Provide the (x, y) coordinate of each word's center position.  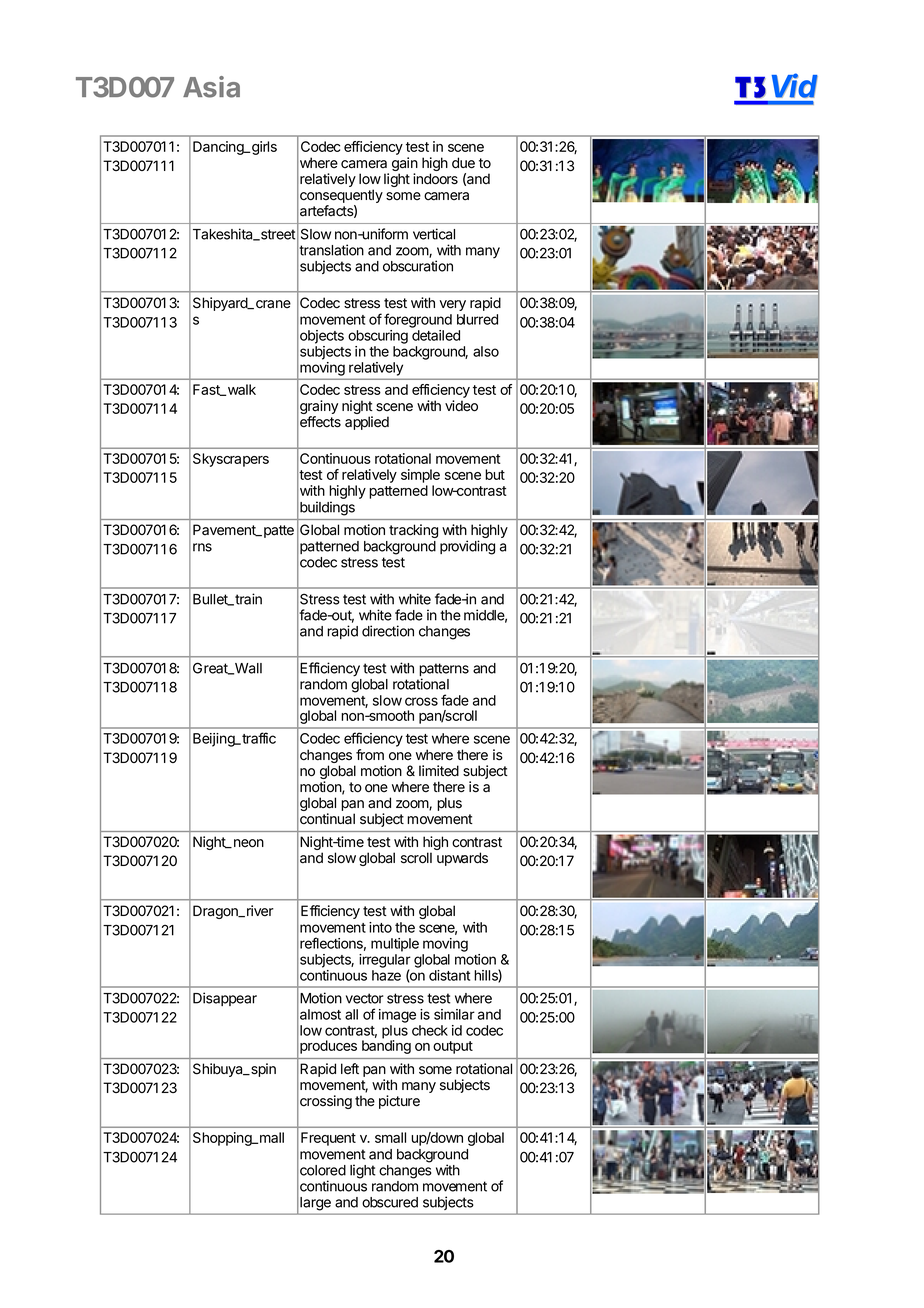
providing (467, 547)
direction (388, 631)
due (463, 163)
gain (405, 165)
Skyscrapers (231, 460)
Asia (211, 87)
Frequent (328, 1139)
